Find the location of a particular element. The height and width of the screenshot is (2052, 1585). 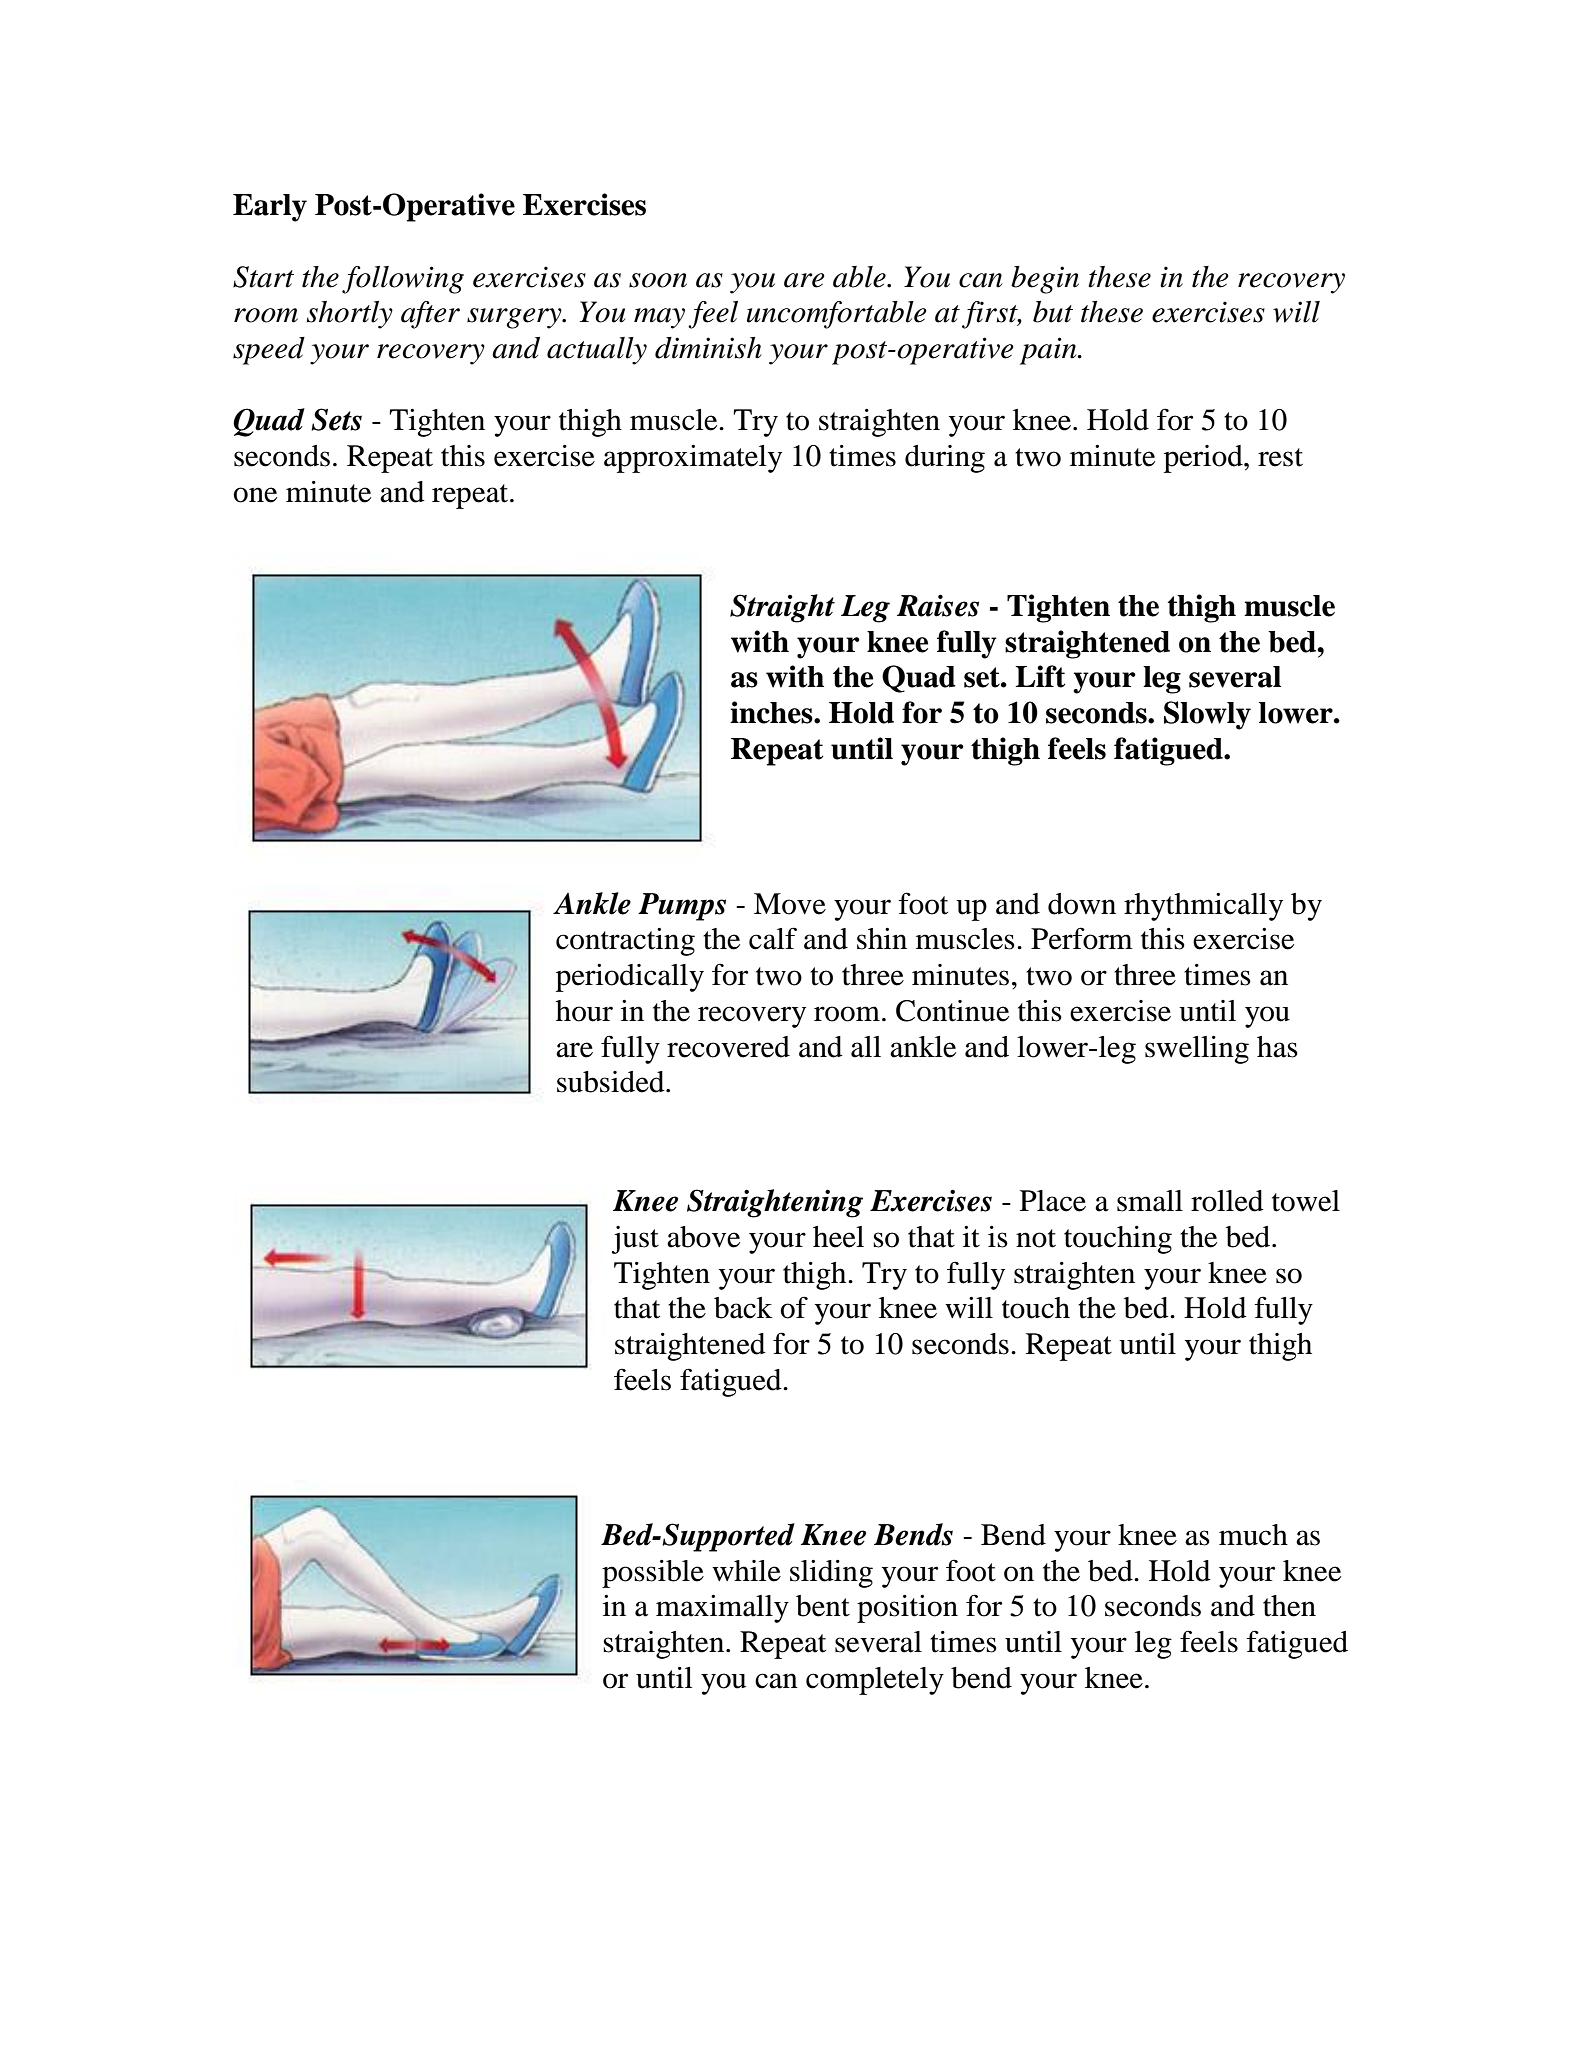

rhythmically is located at coordinates (1203, 907).
